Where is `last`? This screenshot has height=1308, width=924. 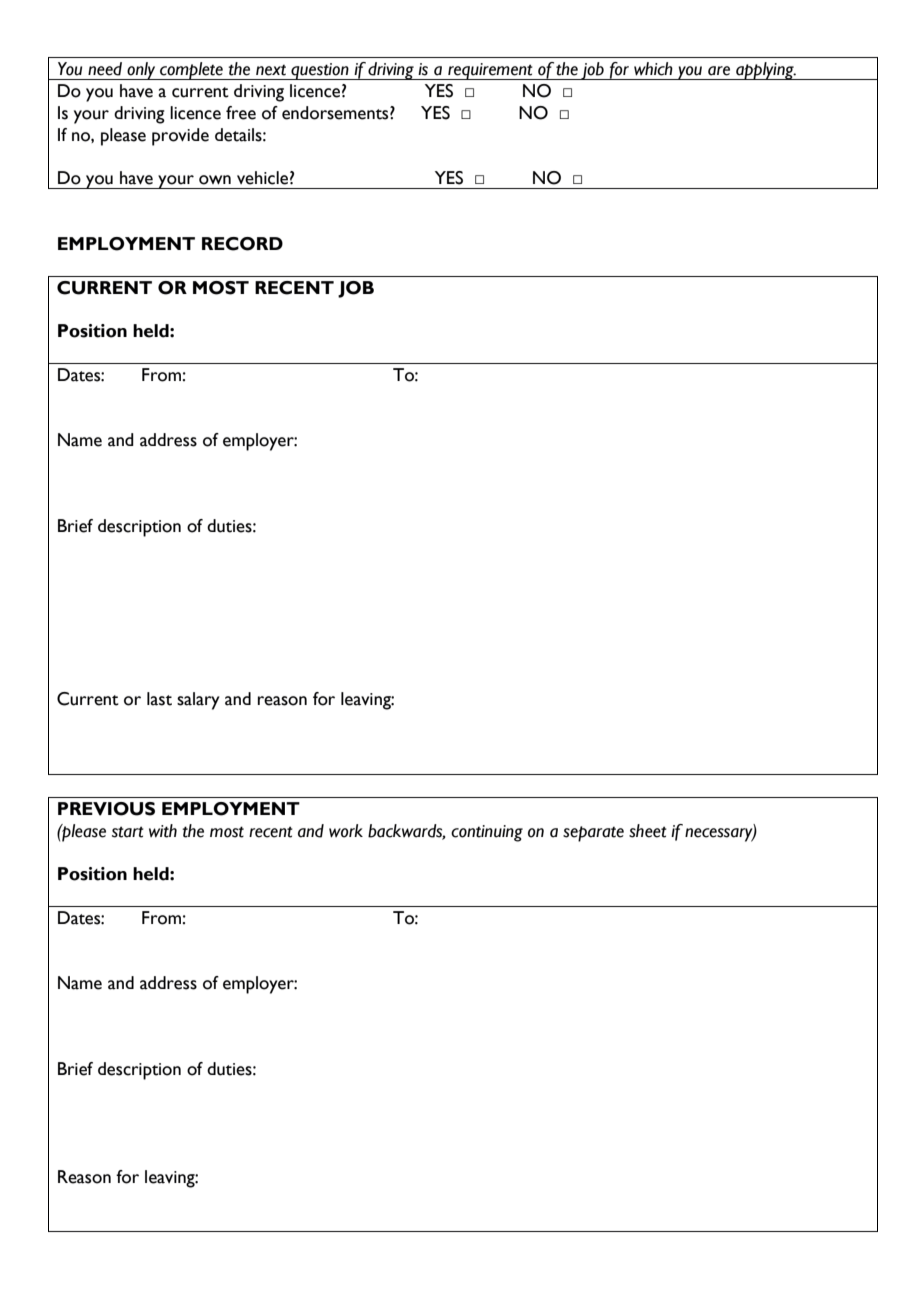 last is located at coordinates (159, 699).
